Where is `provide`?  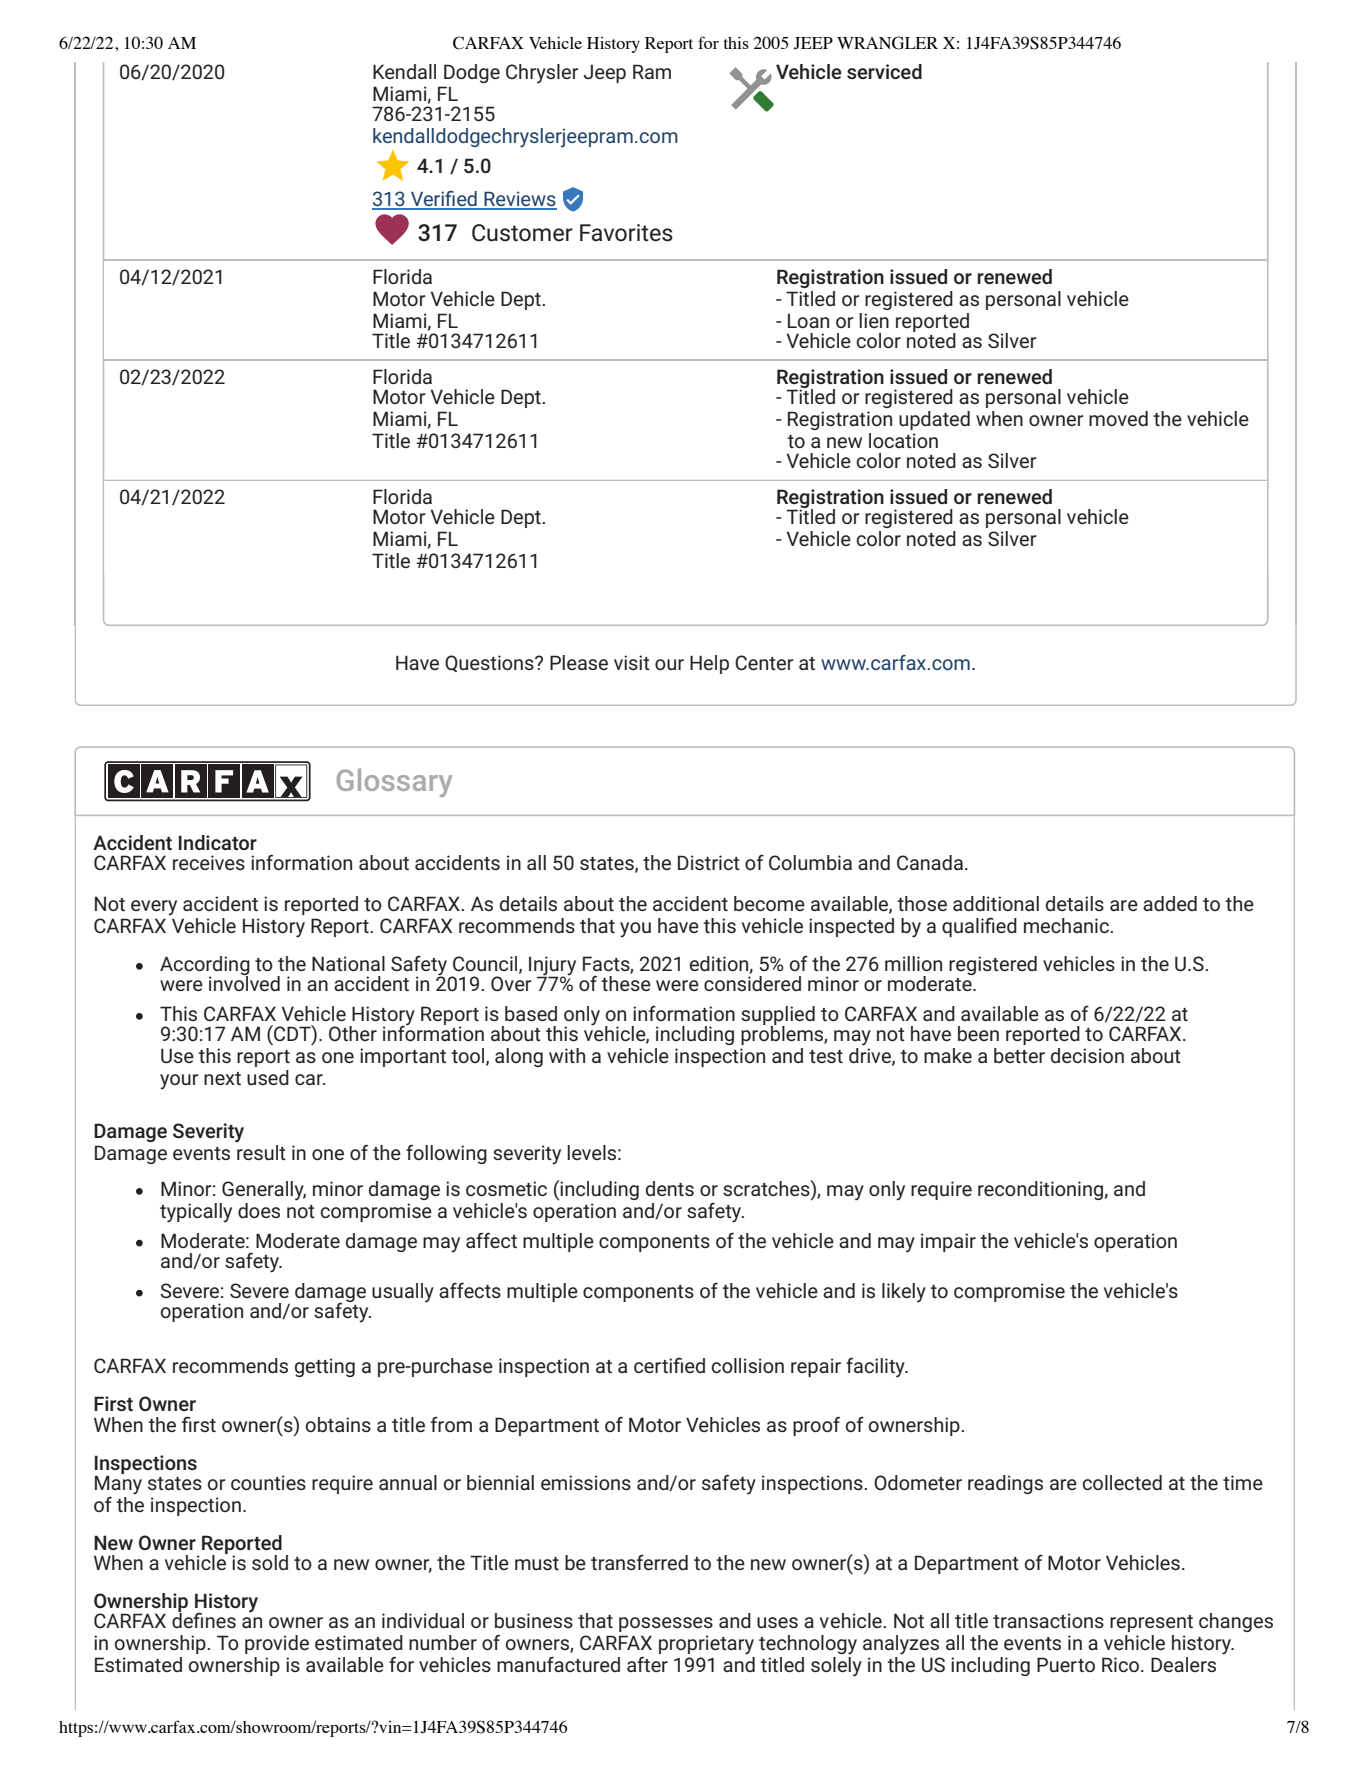 provide is located at coordinates (277, 1644).
